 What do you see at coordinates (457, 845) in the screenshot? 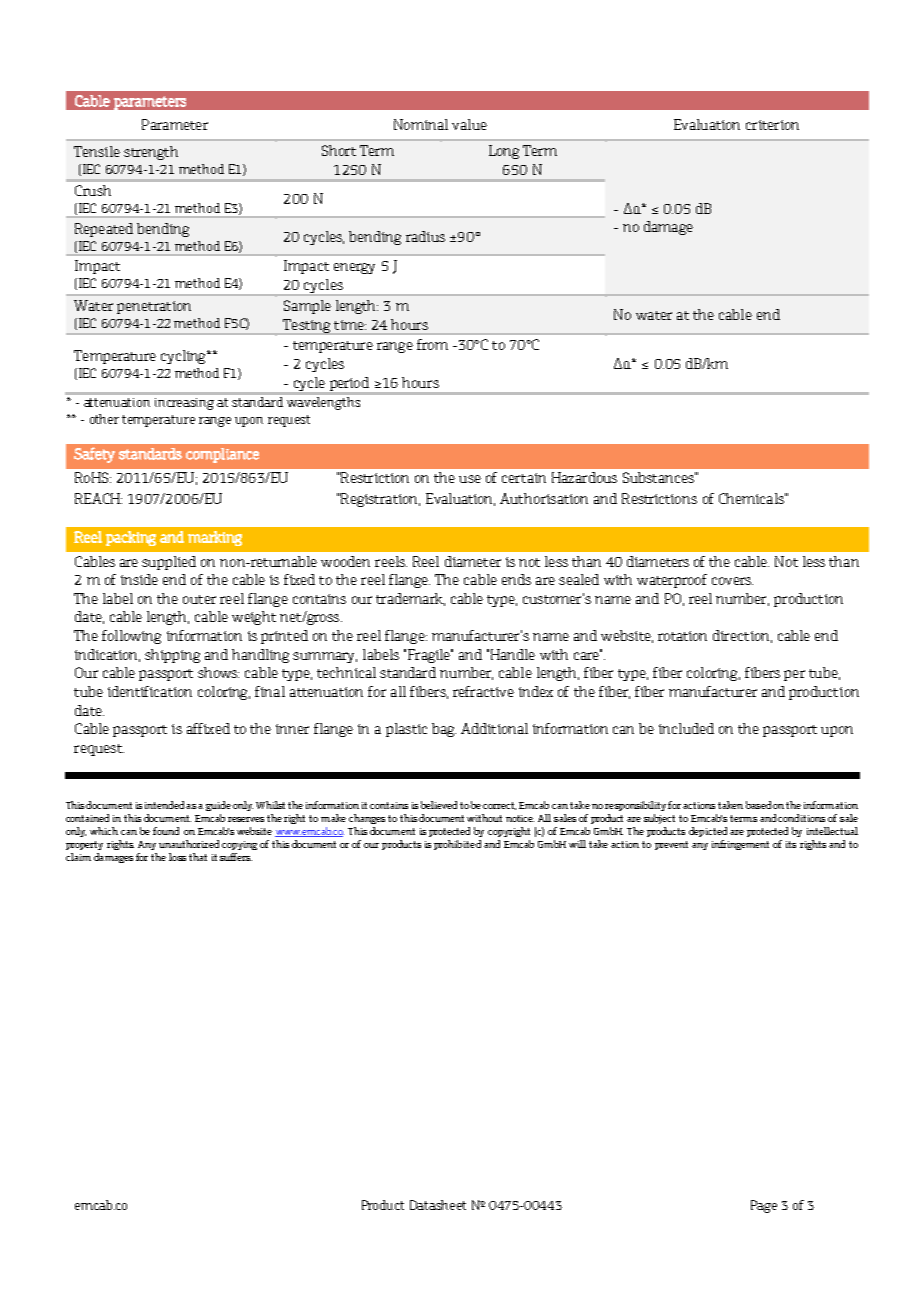
I see `prohibited` at bounding box center [457, 845].
